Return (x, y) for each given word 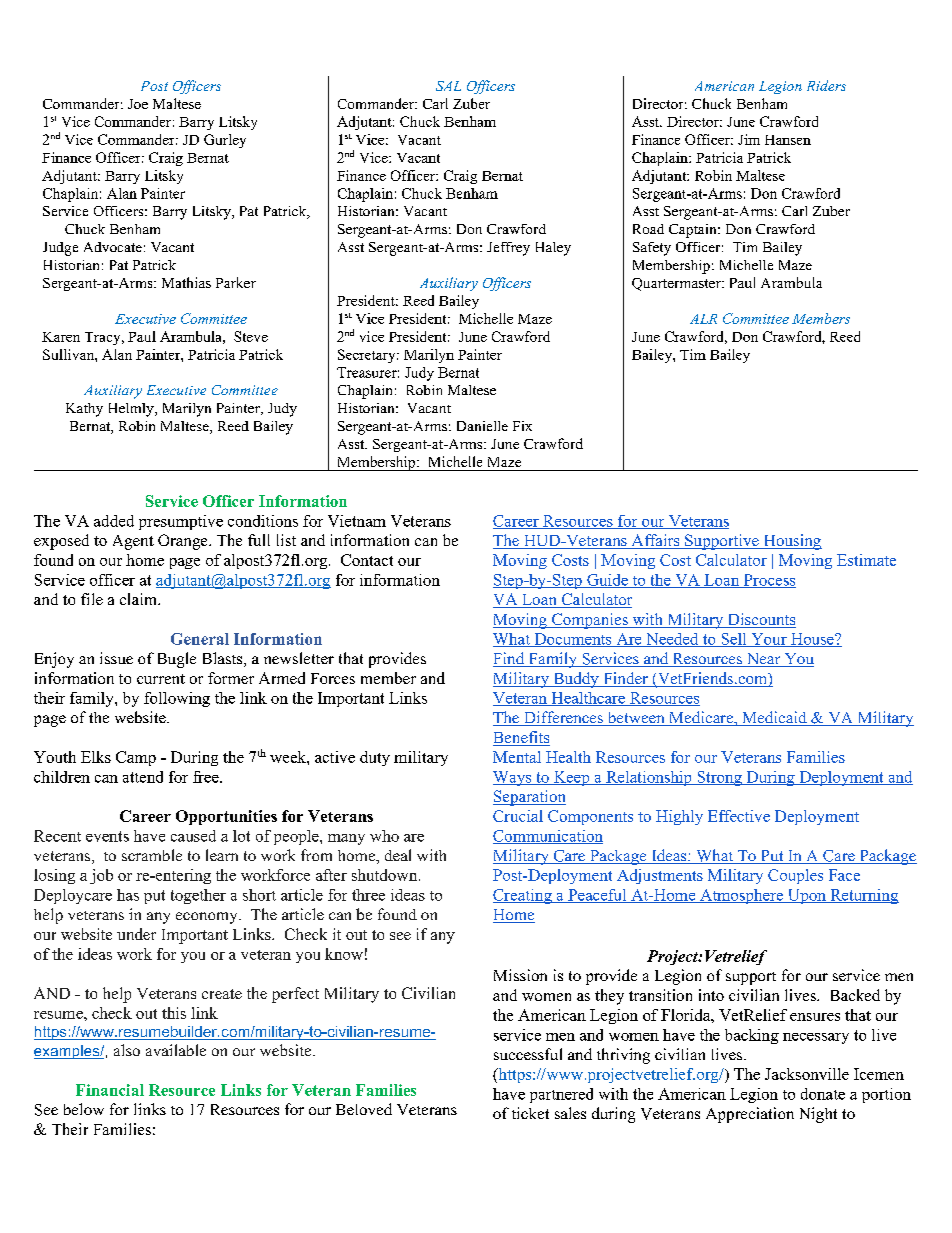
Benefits (521, 738)
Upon (806, 896)
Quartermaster (677, 284)
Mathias (186, 282)
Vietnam (357, 521)
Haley (553, 249)
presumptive (181, 522)
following (177, 699)
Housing (791, 542)
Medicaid (774, 718)
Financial (110, 1090)
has (128, 895)
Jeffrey (508, 249)
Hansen (788, 140)
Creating (523, 896)
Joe (138, 104)
